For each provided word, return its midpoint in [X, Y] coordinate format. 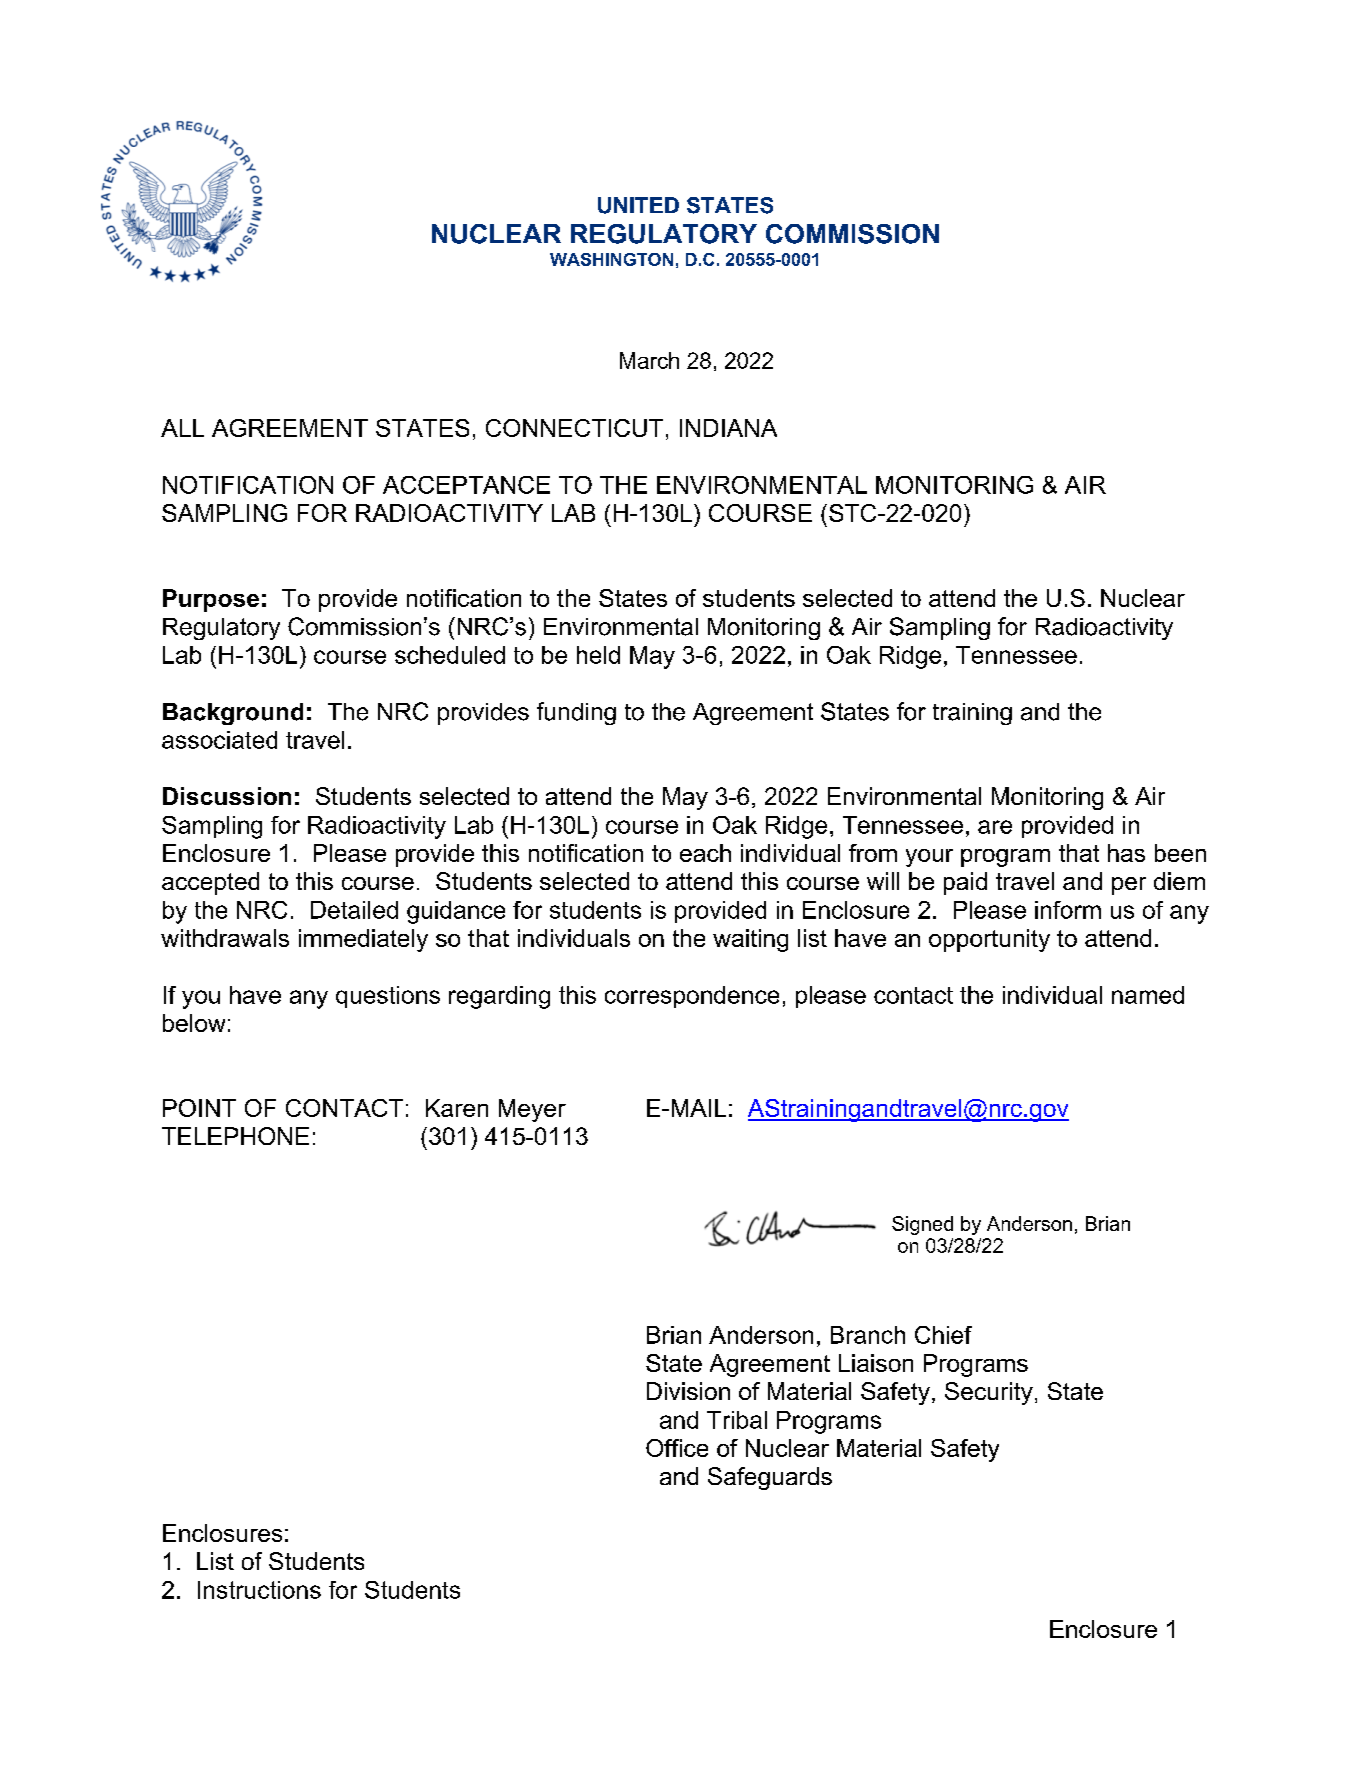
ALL [182, 428]
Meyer [532, 1110]
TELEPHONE [235, 1136]
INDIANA [728, 428]
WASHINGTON [611, 259]
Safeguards [770, 1478]
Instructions [259, 1590]
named [1148, 995]
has [1126, 853]
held [598, 655]
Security [989, 1393]
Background [233, 714]
